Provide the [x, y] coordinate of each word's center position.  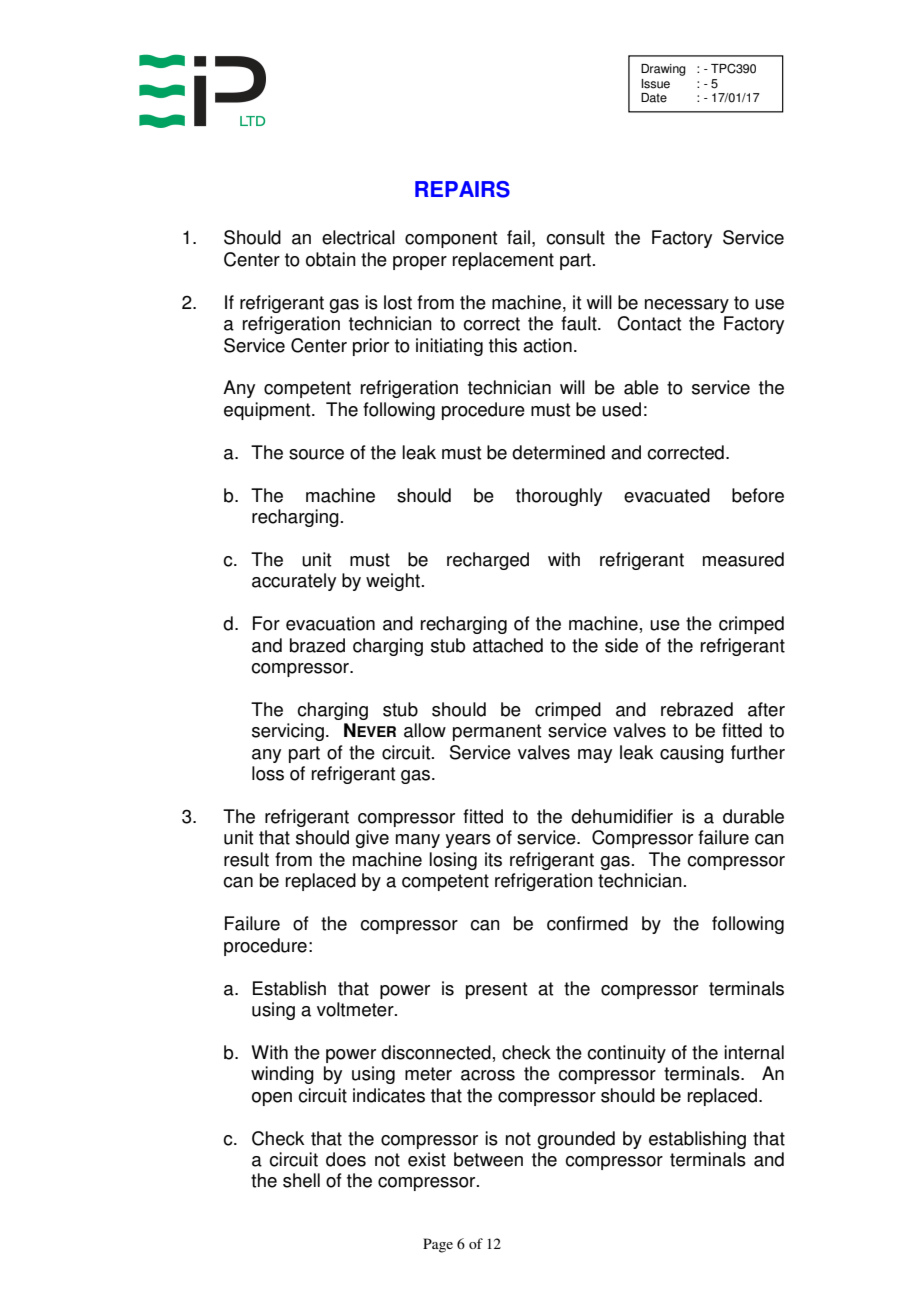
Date [654, 98]
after [766, 709]
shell [301, 1180]
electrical [358, 237]
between [488, 1159]
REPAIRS [462, 189]
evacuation [330, 623]
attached [508, 645]
